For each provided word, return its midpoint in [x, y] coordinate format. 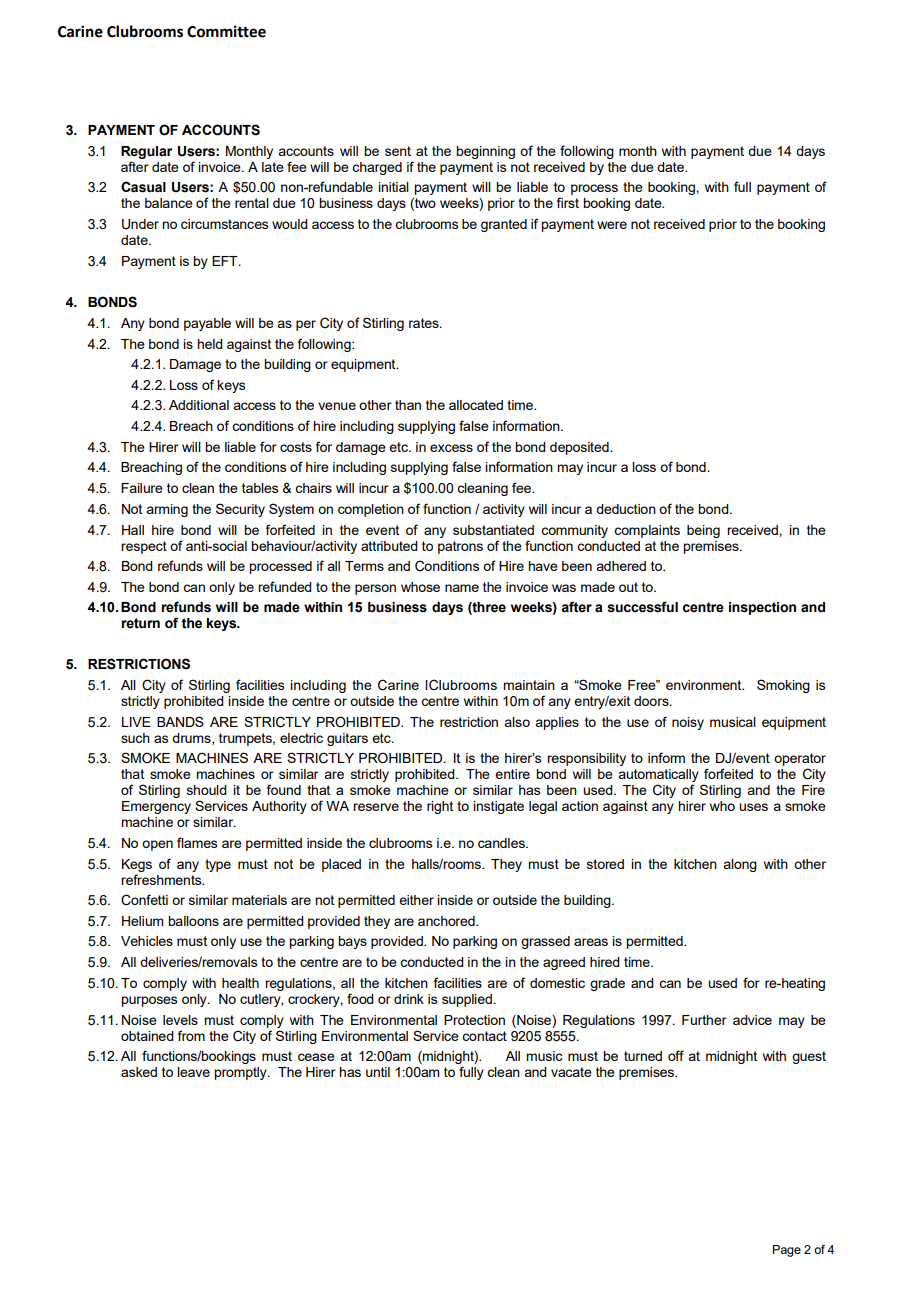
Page [787, 1251]
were [612, 225]
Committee [226, 31]
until [378, 1072]
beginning [485, 152]
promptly [241, 1073]
